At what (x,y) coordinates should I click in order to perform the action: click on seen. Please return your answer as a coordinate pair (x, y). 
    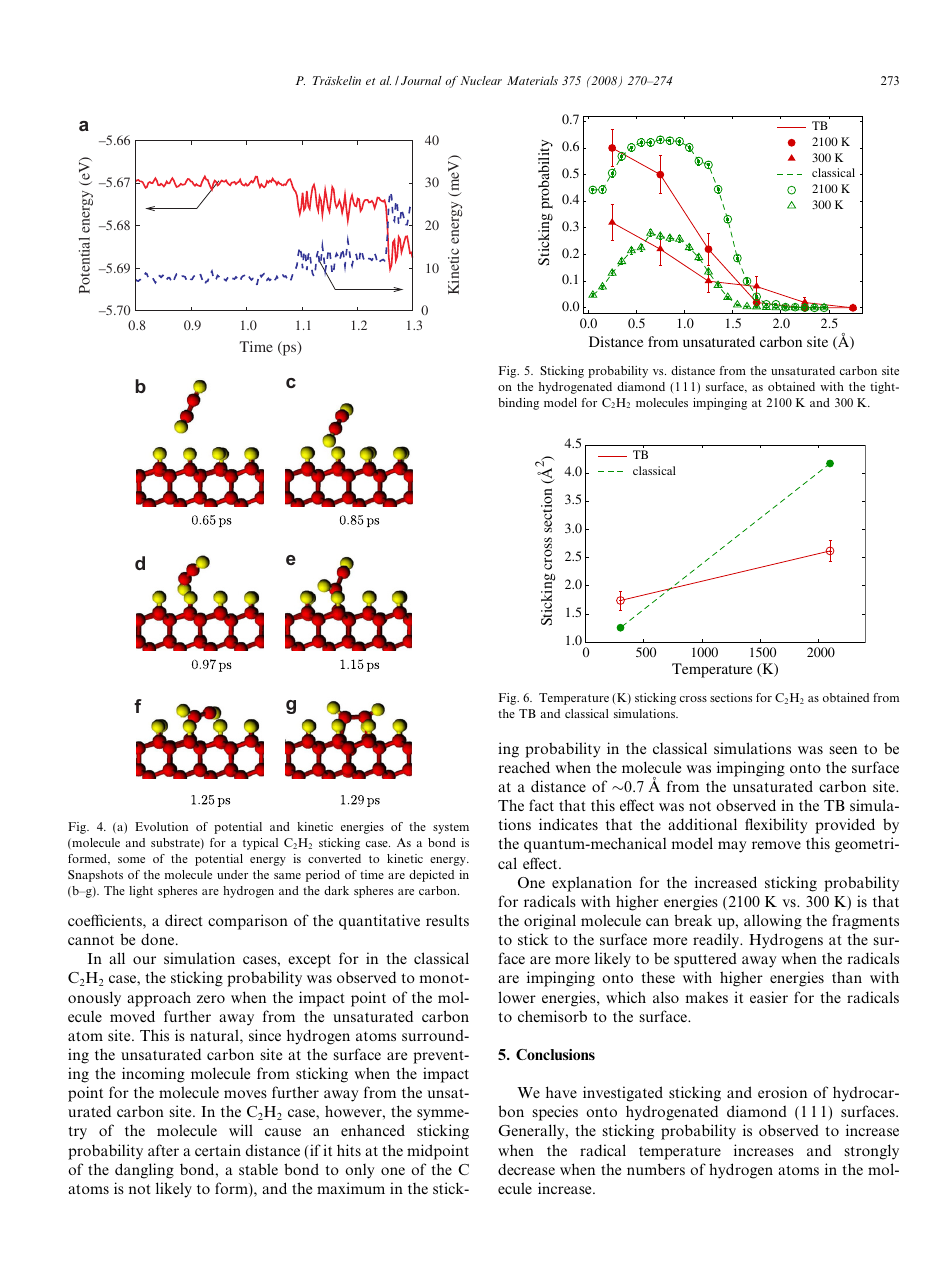
    Looking at the image, I should click on (843, 750).
